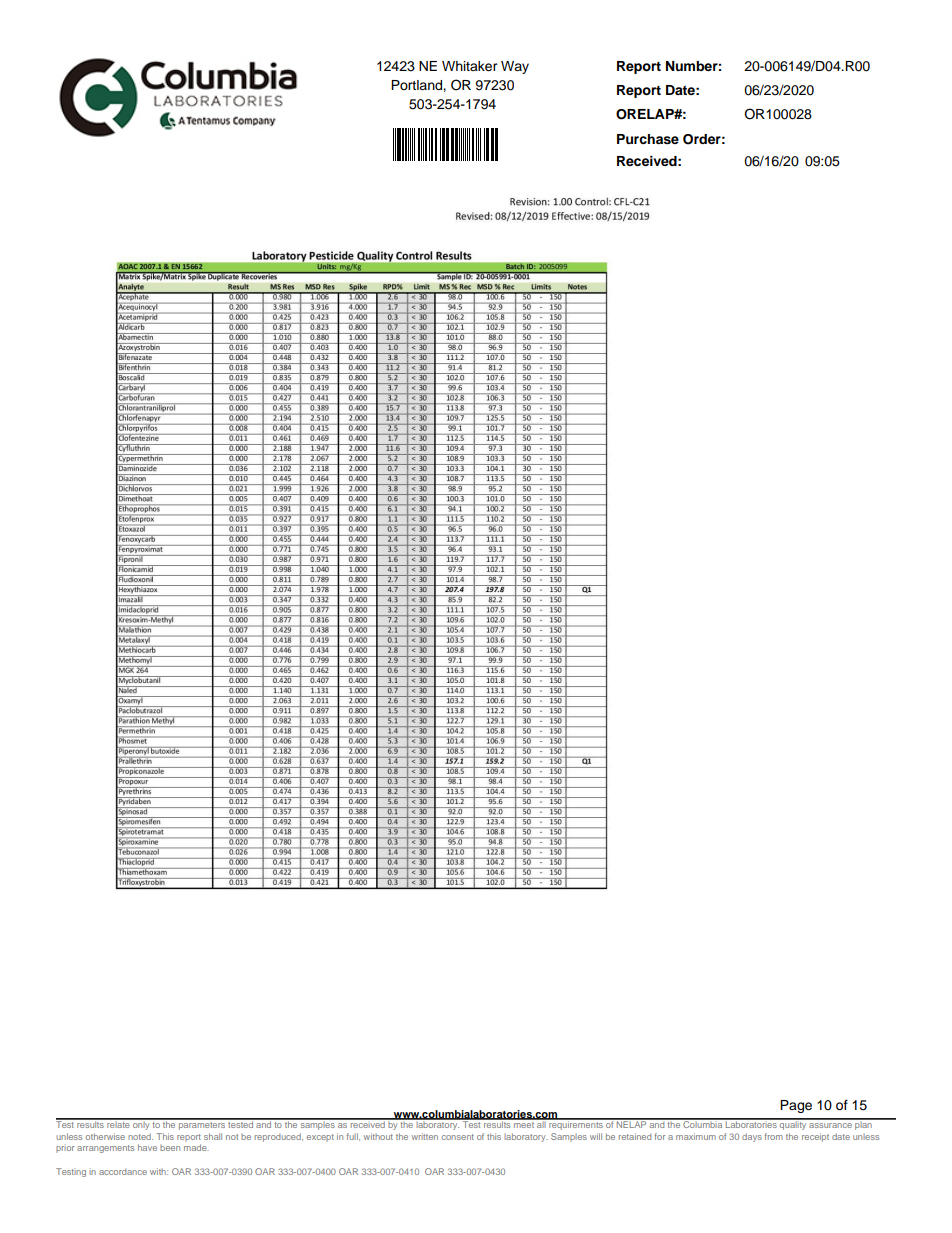  I want to click on written, so click(424, 1137).
